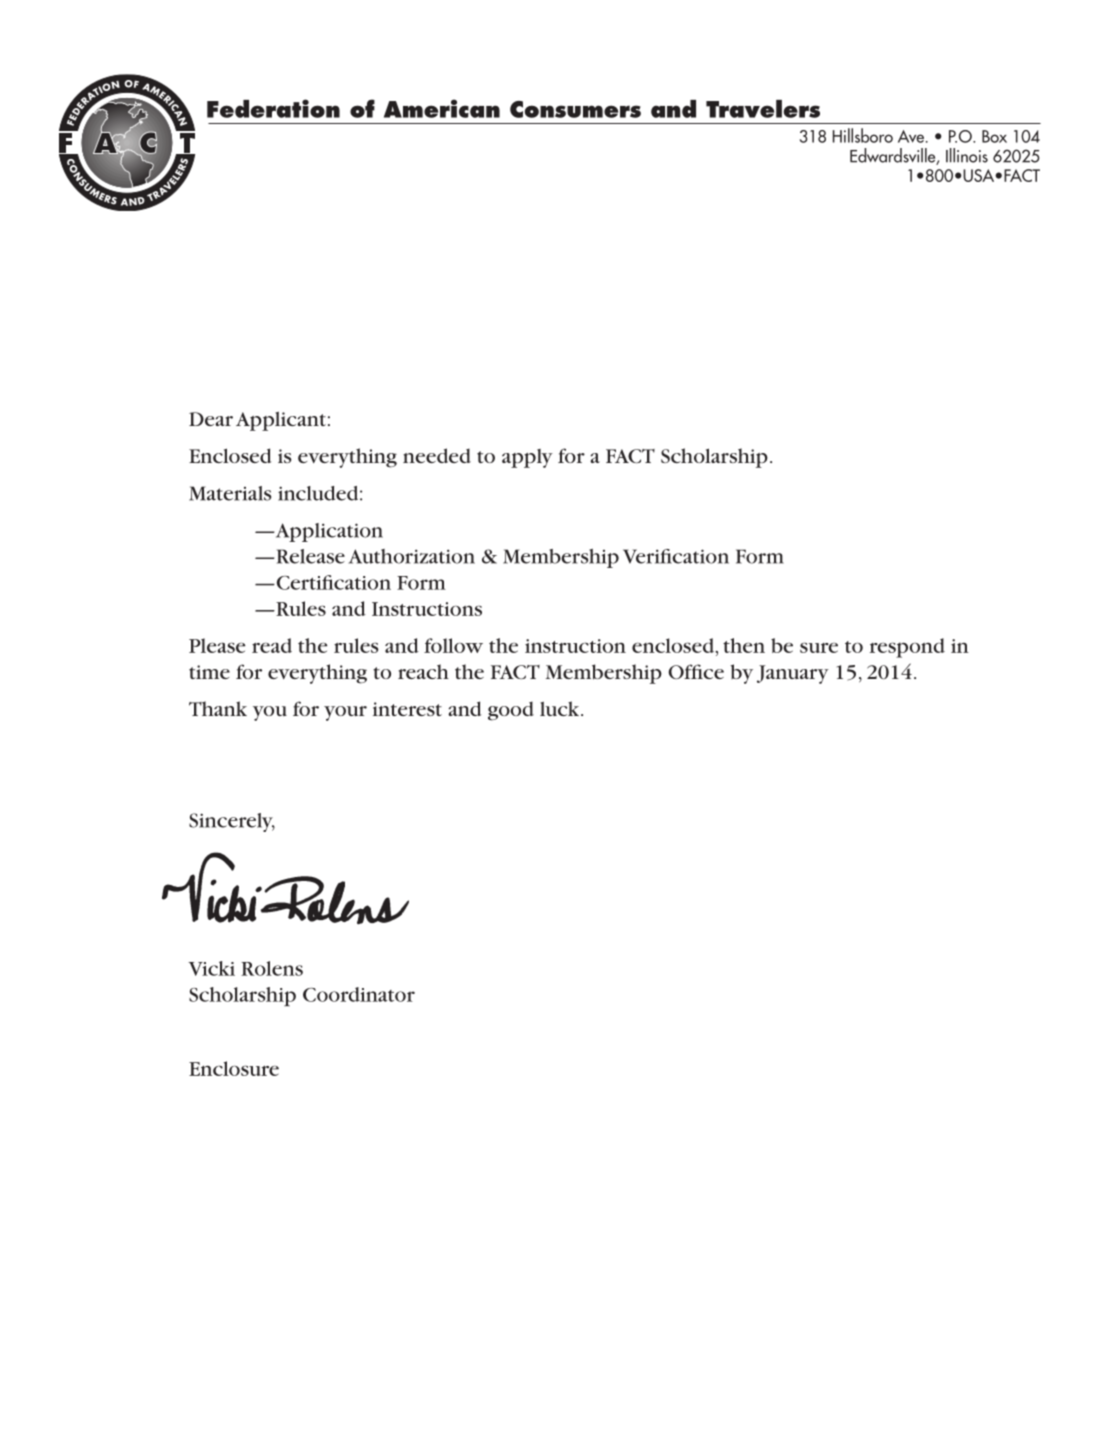 The image size is (1112, 1439). What do you see at coordinates (696, 671) in the screenshot?
I see `Office` at bounding box center [696, 671].
